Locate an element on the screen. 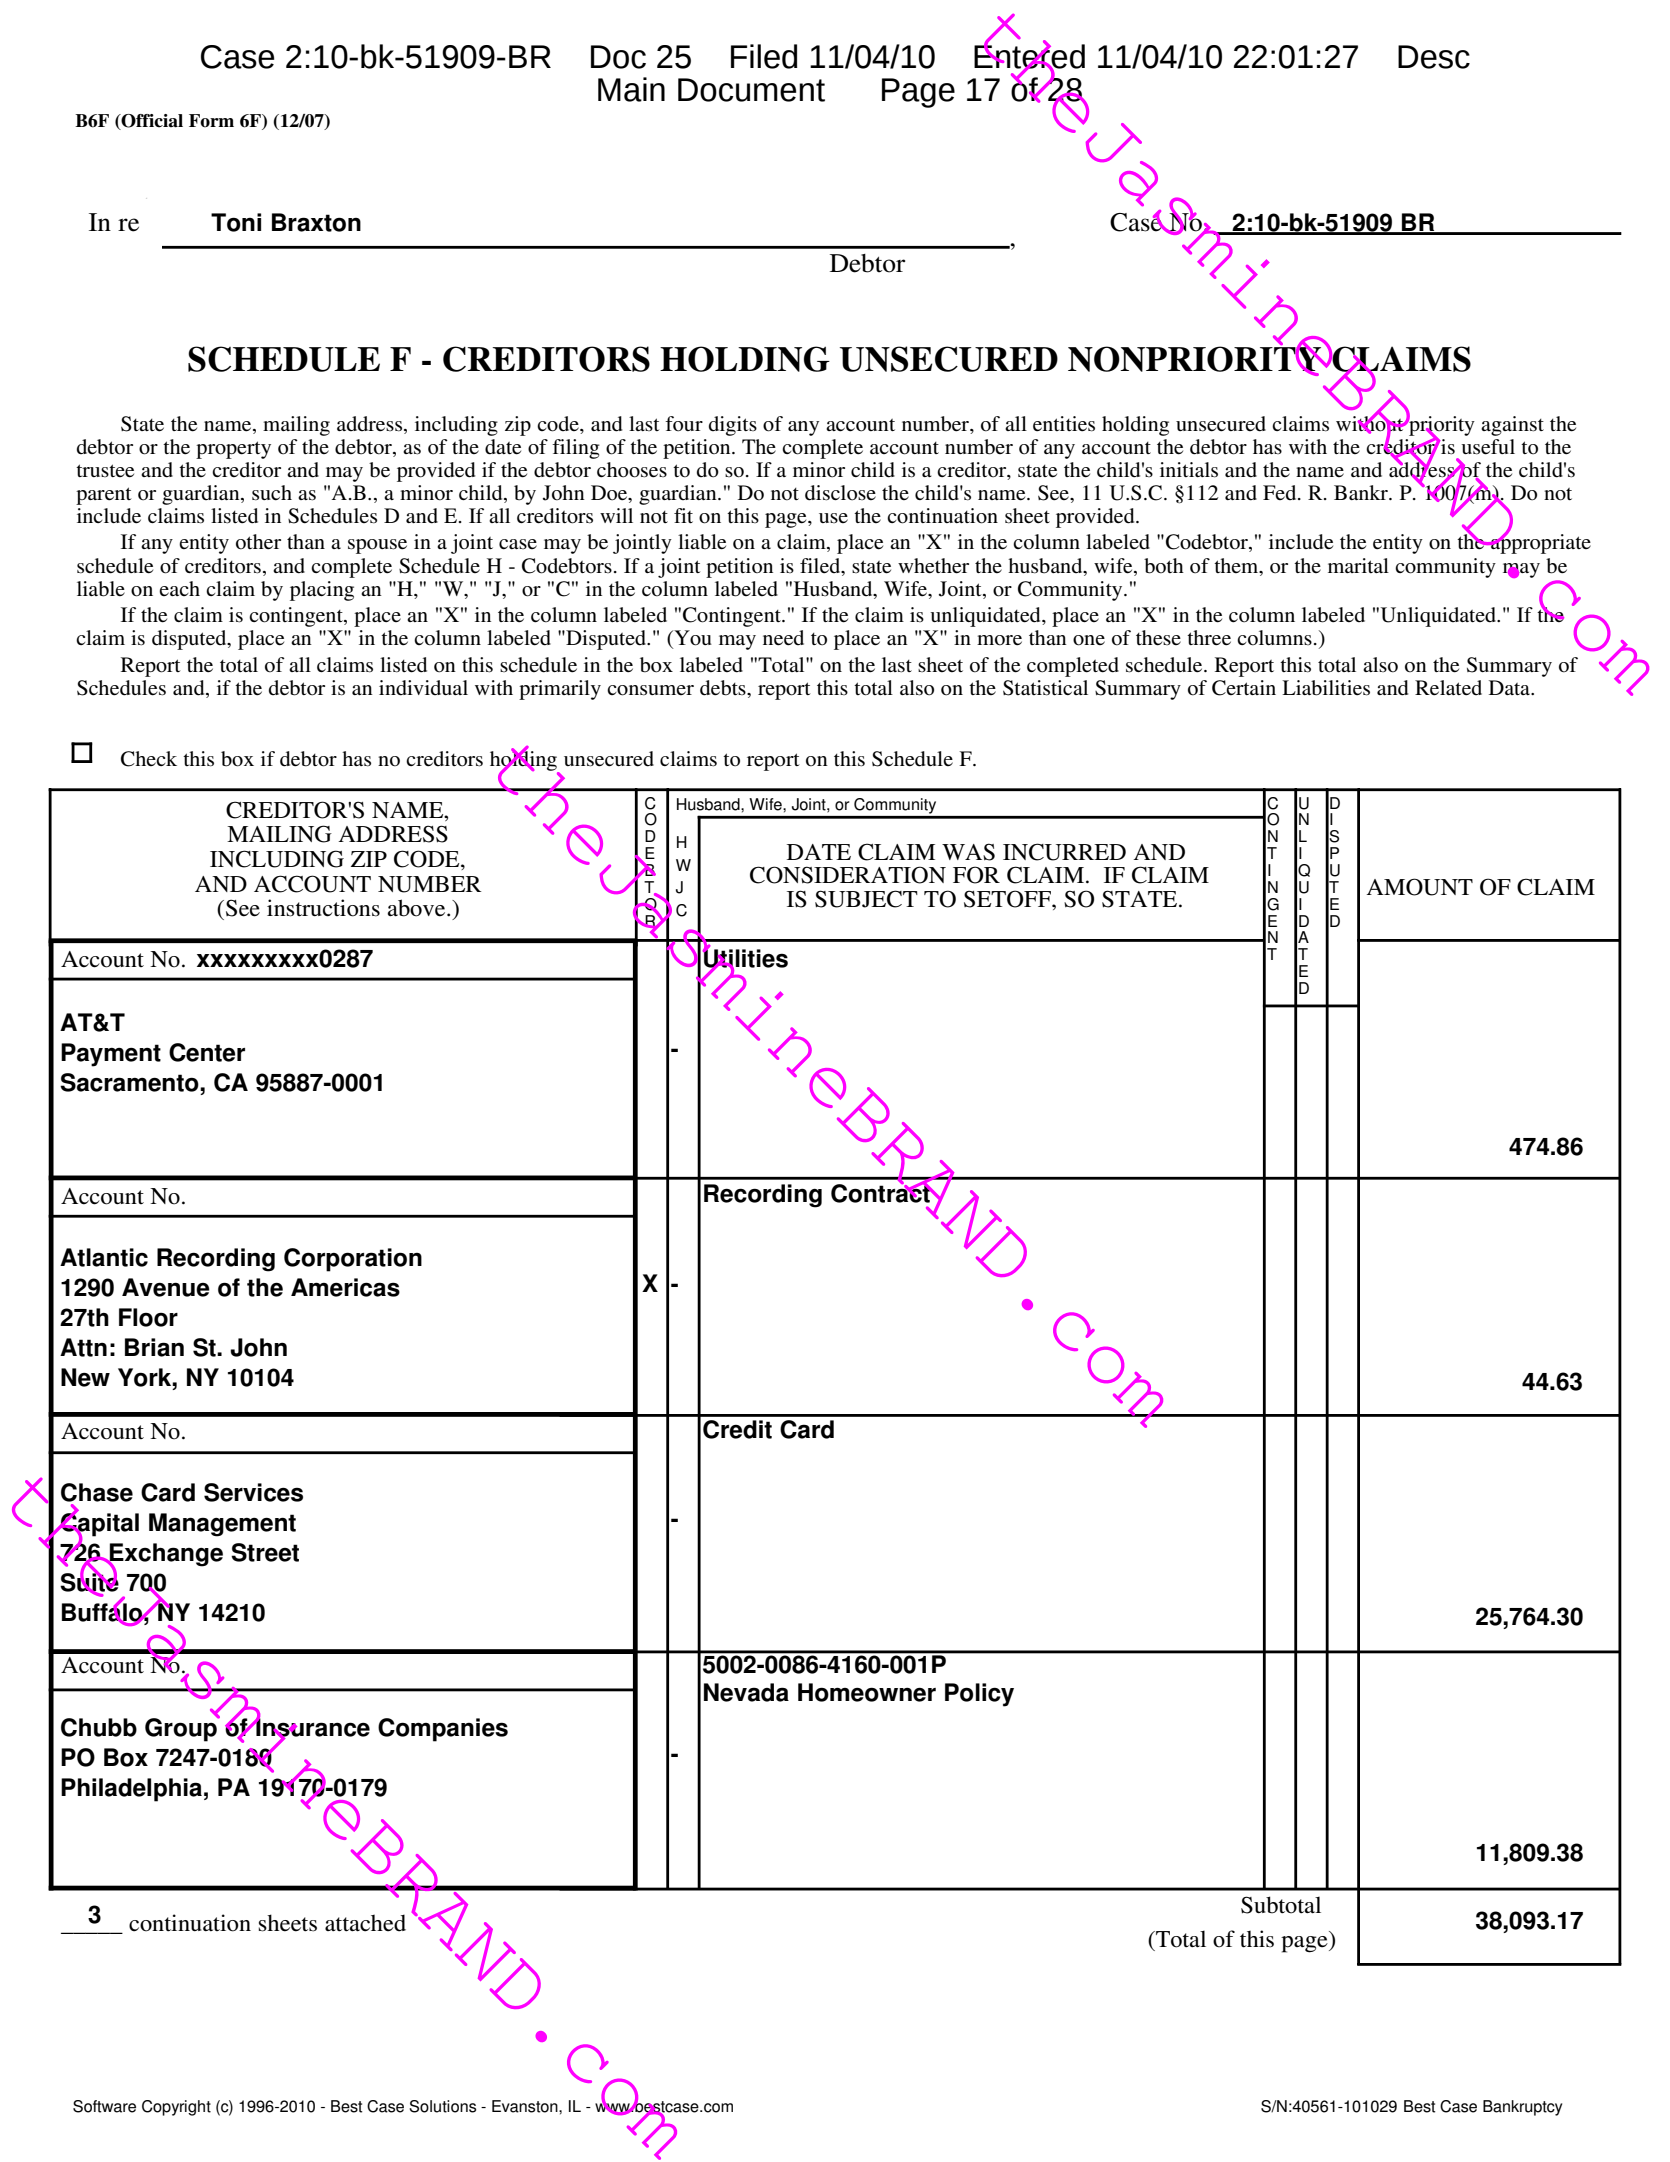  Utilities is located at coordinates (745, 958).
